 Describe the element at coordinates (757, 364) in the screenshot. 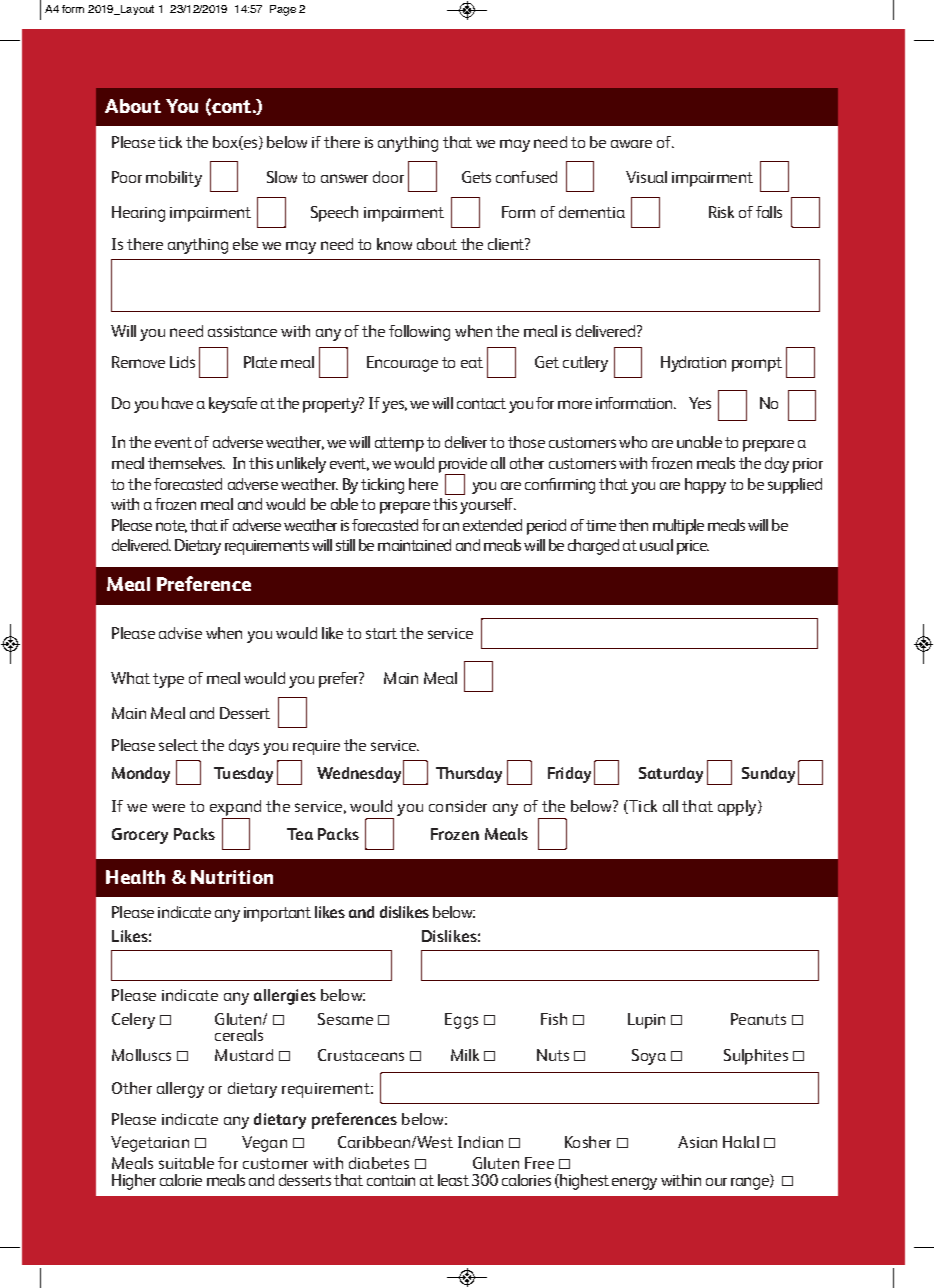

I see `prompt` at that location.
